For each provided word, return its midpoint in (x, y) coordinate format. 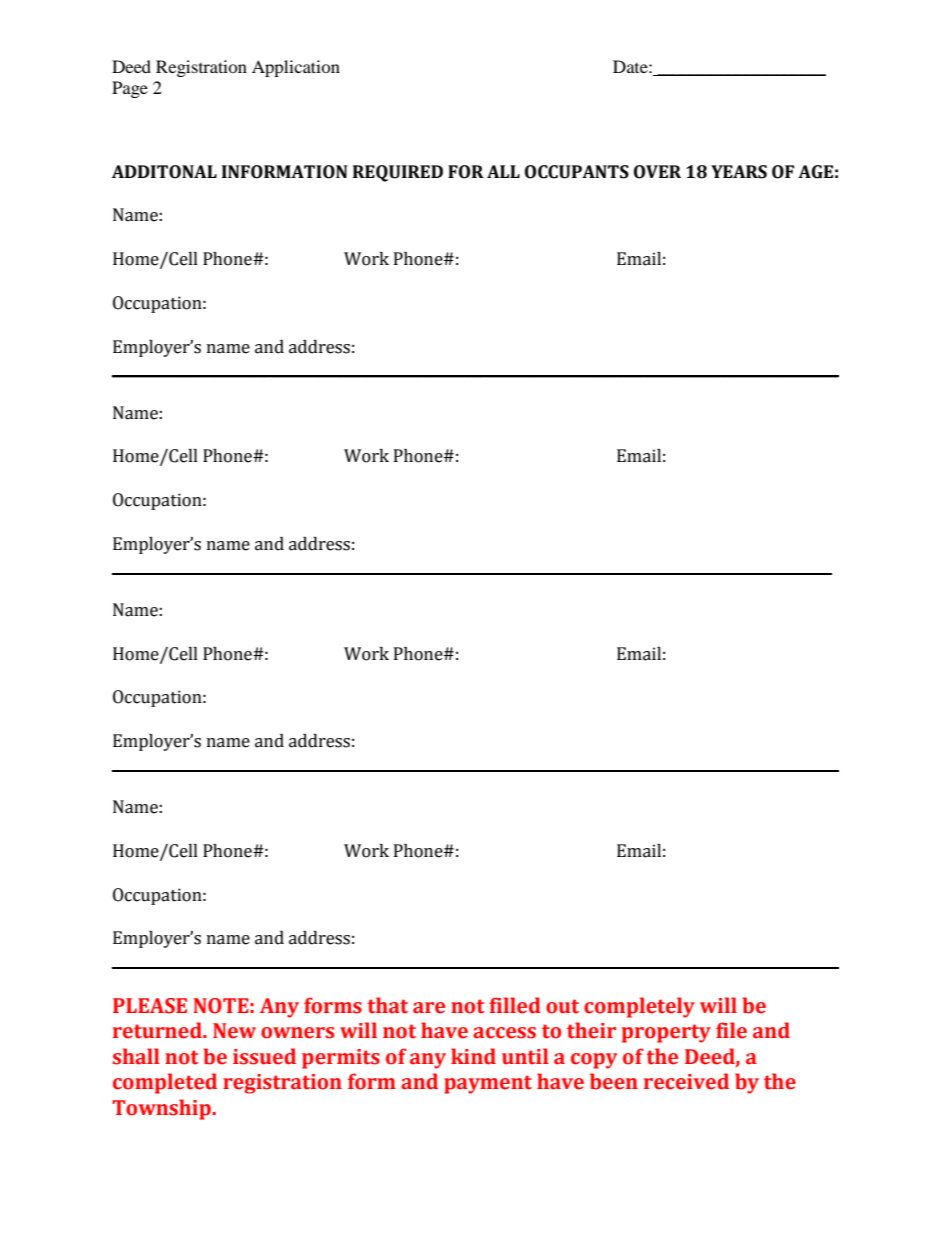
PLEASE (150, 1006)
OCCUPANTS (577, 172)
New (234, 1031)
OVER (657, 172)
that (388, 1005)
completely (639, 1007)
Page (130, 89)
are (429, 1008)
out (562, 1006)
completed (165, 1083)
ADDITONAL (164, 172)
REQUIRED (398, 173)
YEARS (739, 172)
